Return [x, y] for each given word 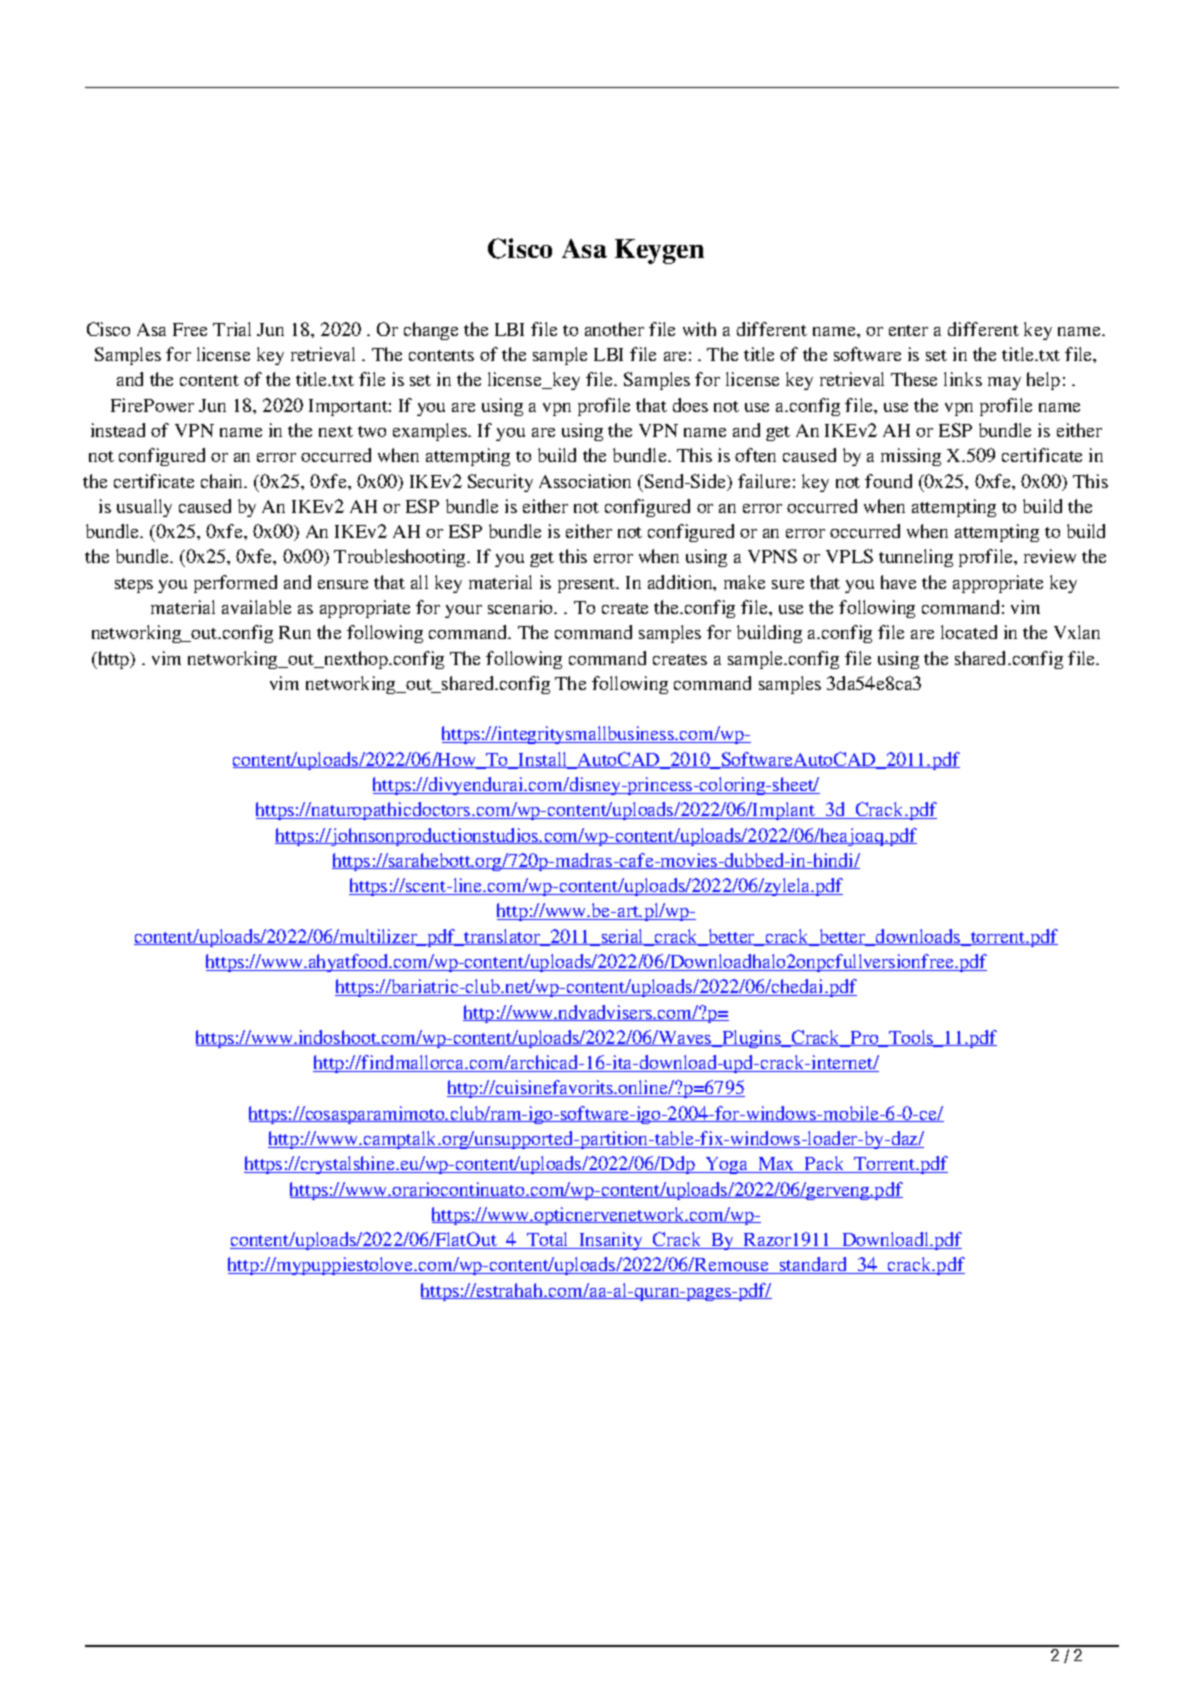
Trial [232, 329]
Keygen [659, 251]
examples [431, 432]
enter [908, 330]
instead [118, 430]
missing [911, 457]
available [256, 607]
